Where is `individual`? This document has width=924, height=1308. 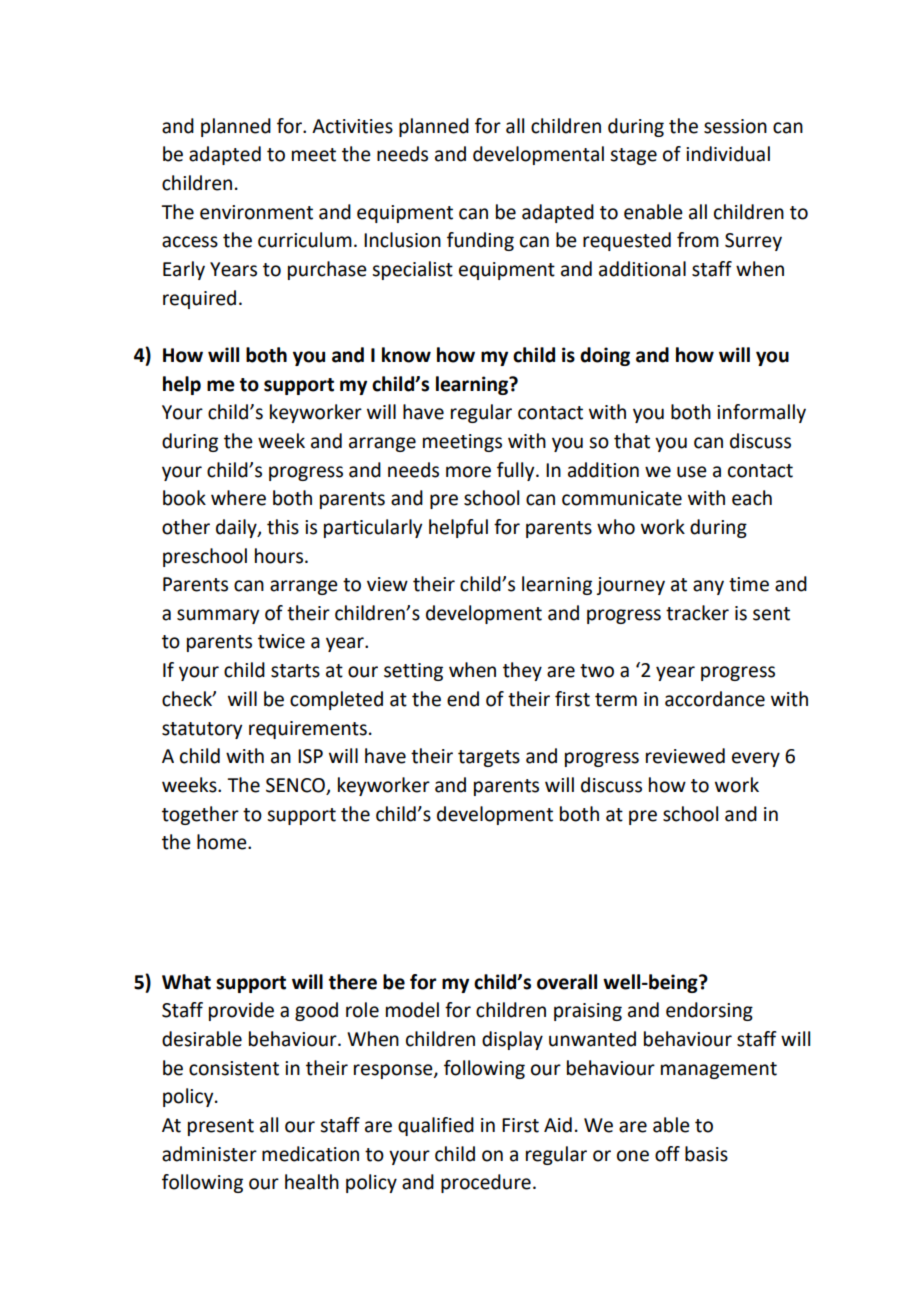
individual is located at coordinates (728, 154).
